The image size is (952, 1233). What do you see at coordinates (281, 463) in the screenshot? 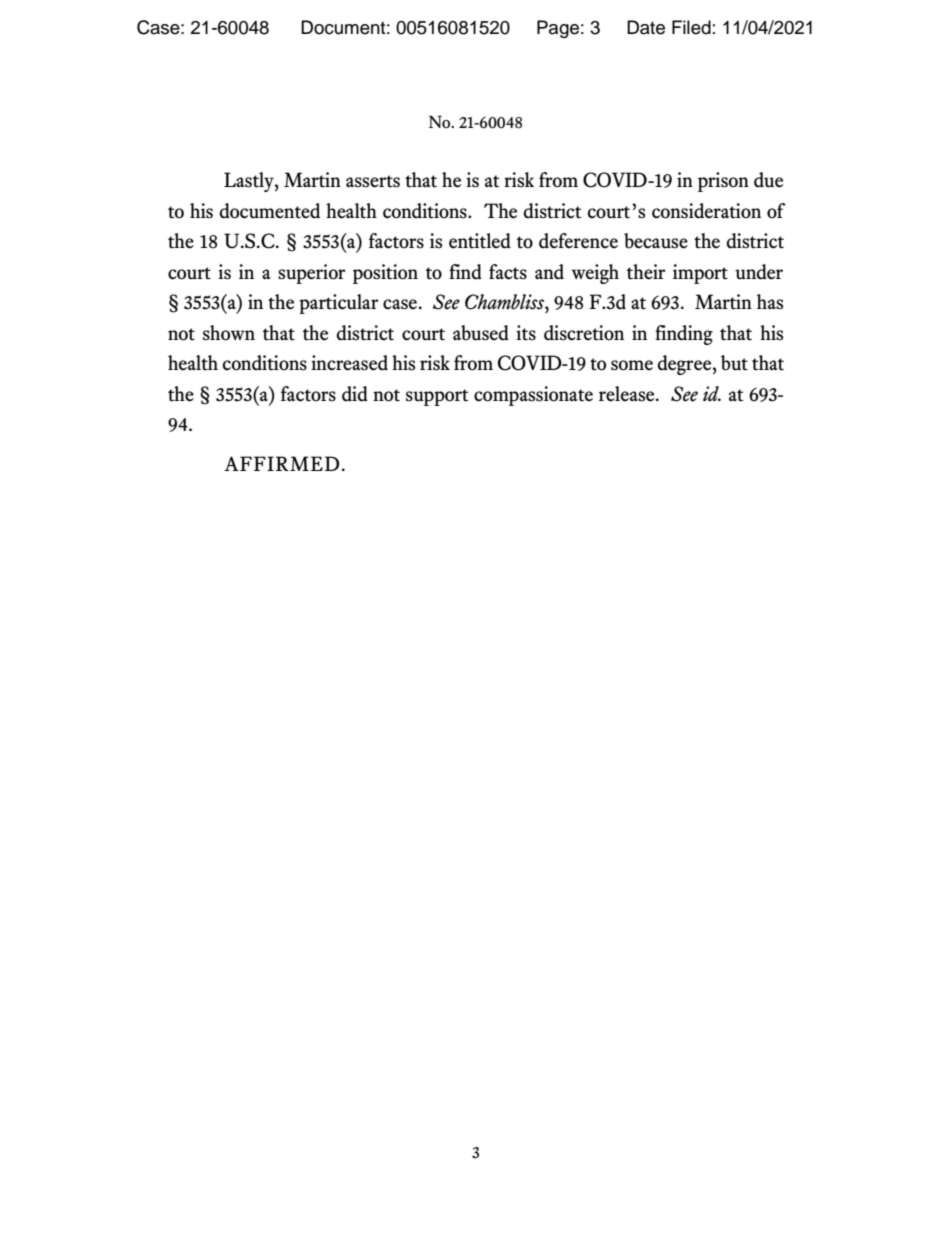
I see `AFFIRMED` at bounding box center [281, 463].
